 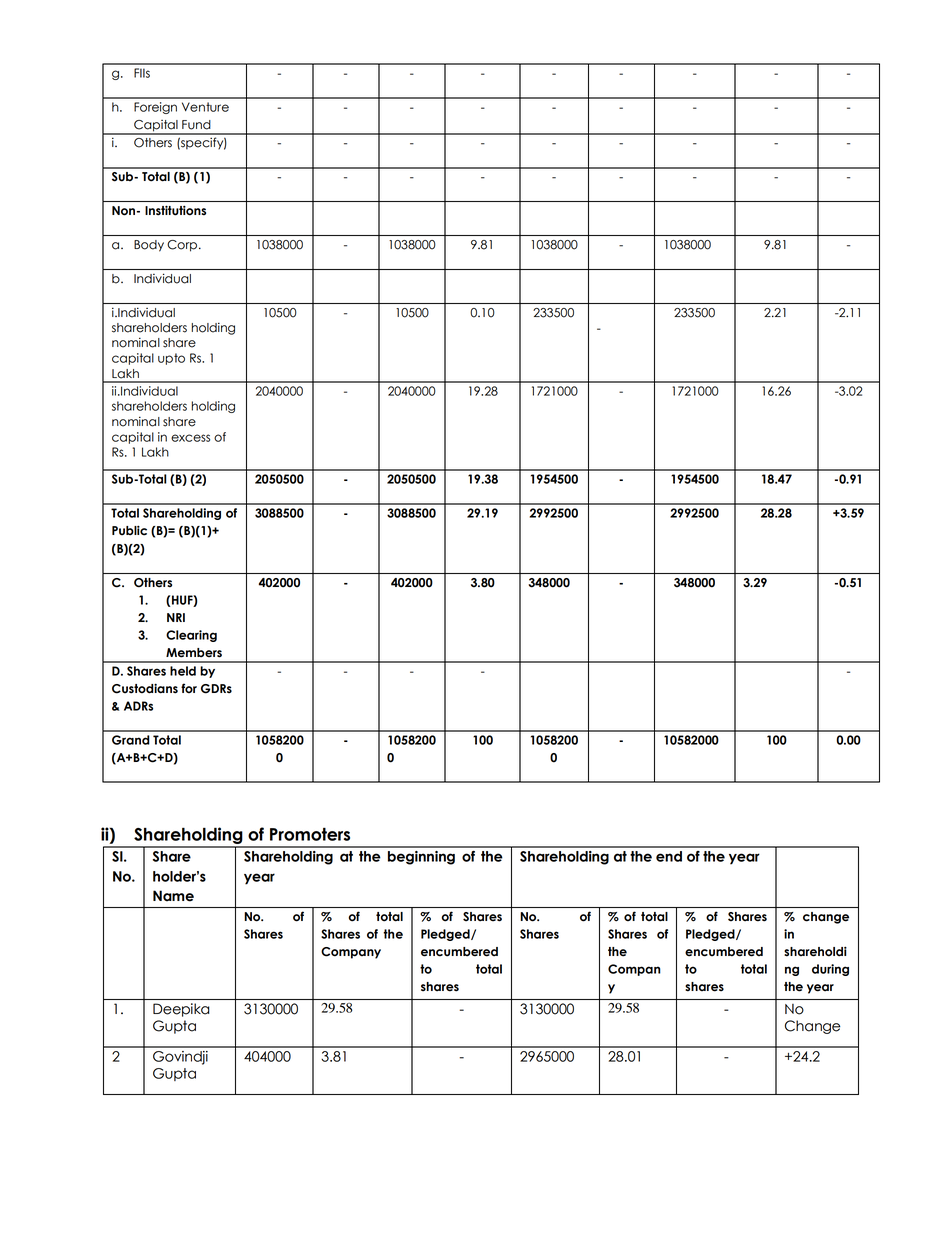 I want to click on upto, so click(x=171, y=359).
